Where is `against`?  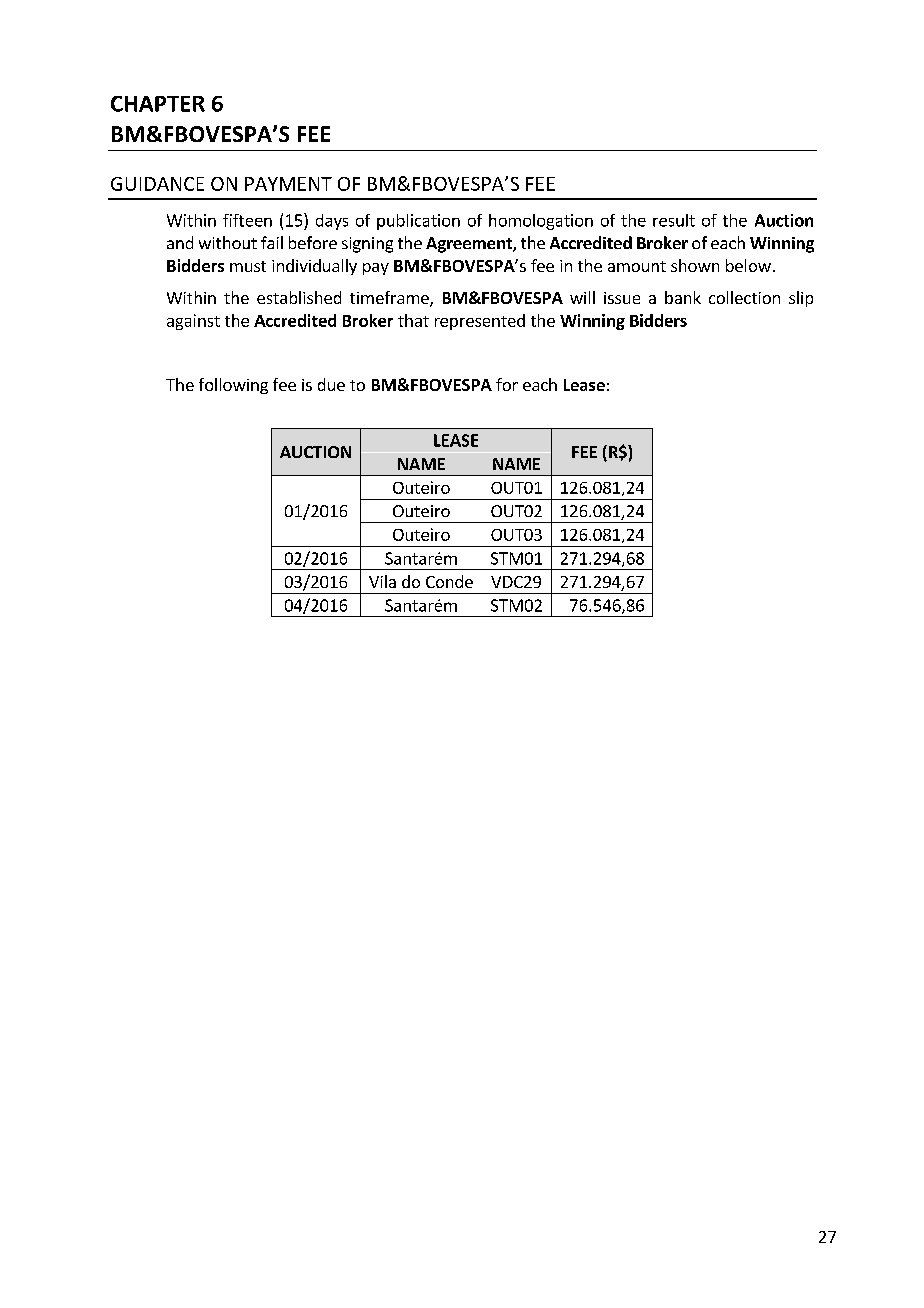
against is located at coordinates (193, 322).
